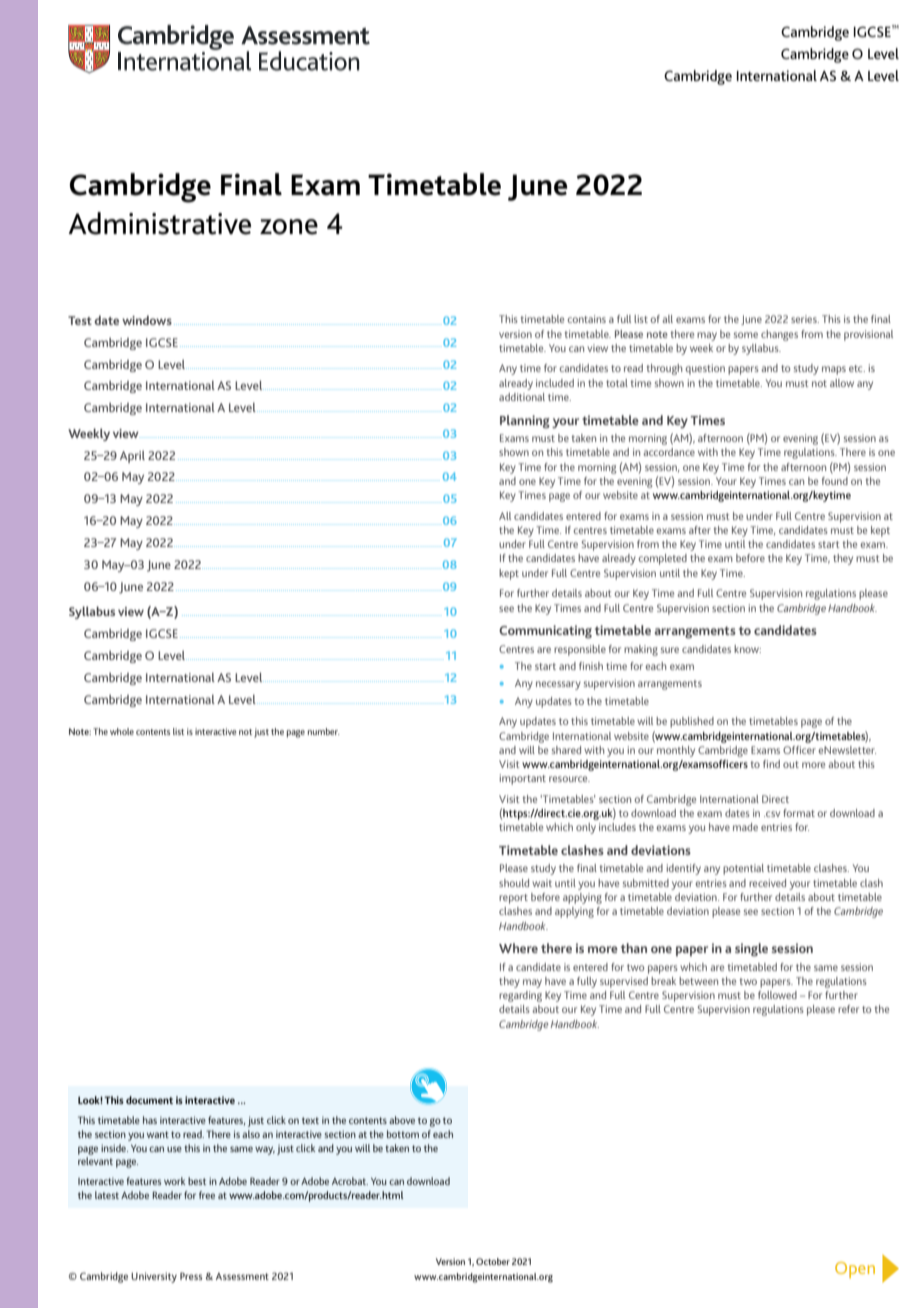  I want to click on Administrative, so click(160, 223).
